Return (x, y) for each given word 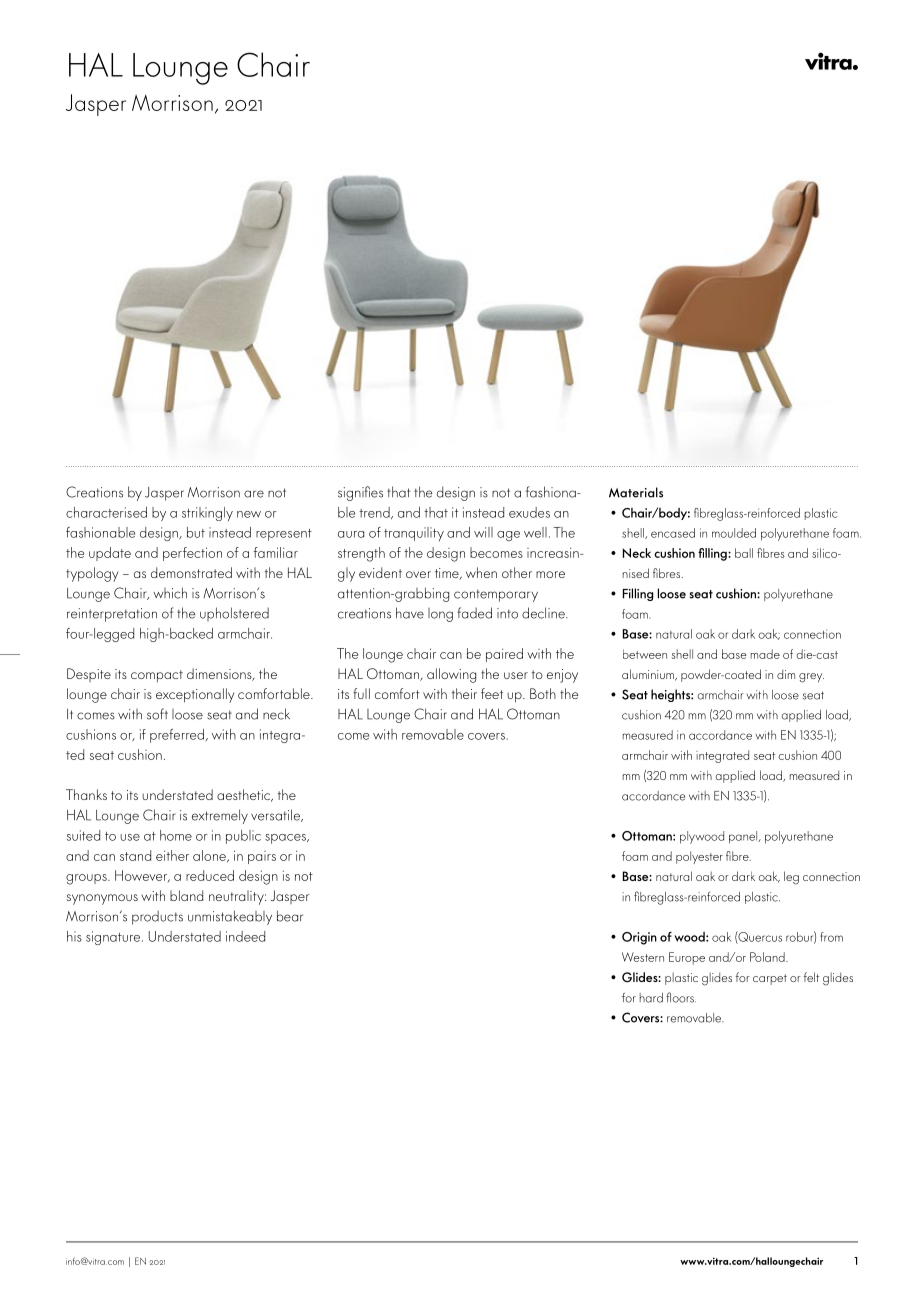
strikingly (207, 514)
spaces (286, 839)
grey (811, 678)
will (483, 532)
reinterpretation (112, 615)
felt (811, 977)
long (440, 615)
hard (651, 998)
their (464, 693)
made (765, 654)
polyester (699, 857)
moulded (734, 533)
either (172, 855)
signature (114, 938)
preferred (177, 736)
